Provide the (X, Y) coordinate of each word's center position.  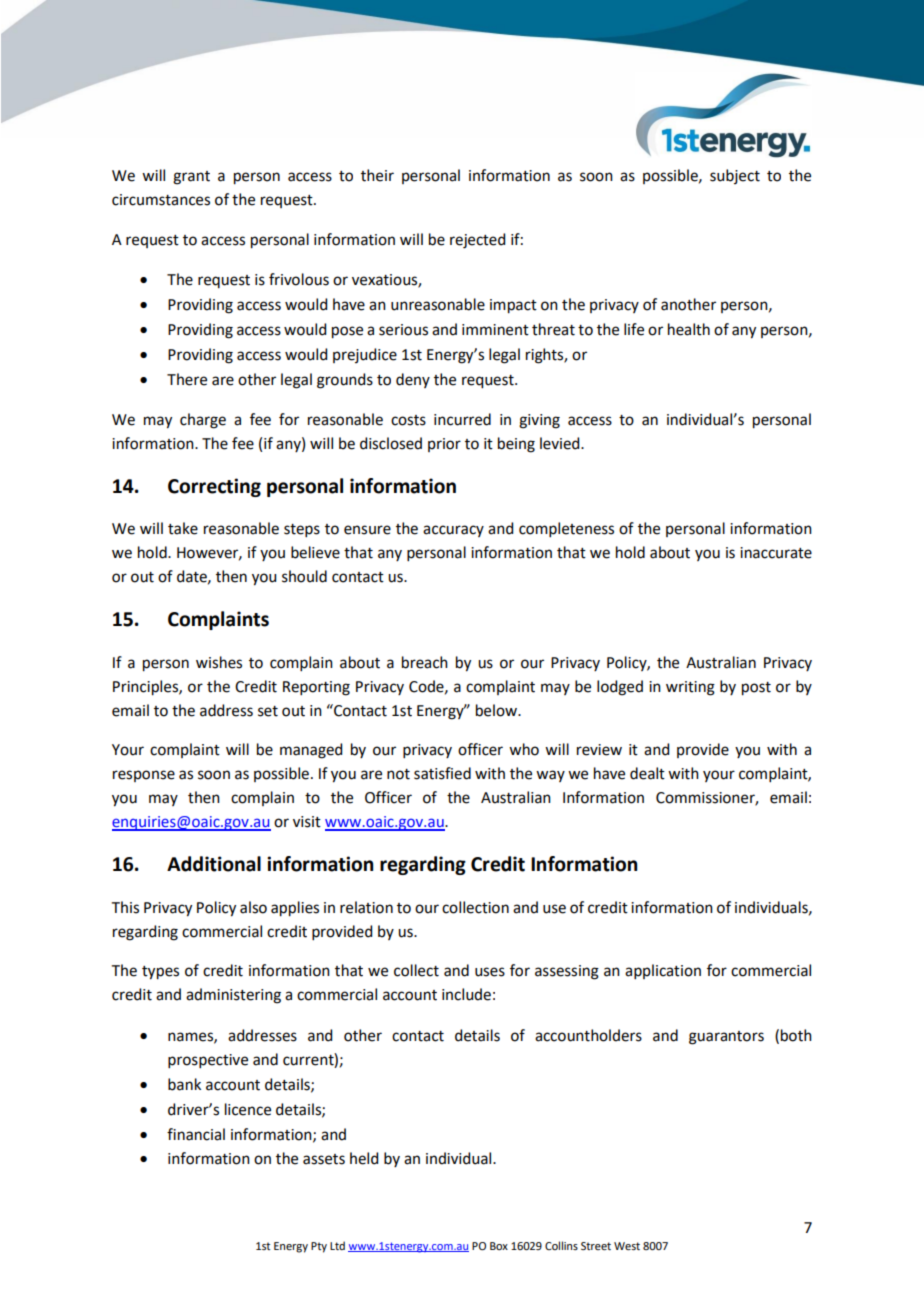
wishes (219, 662)
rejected (477, 241)
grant (191, 178)
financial (196, 1134)
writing (690, 688)
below (497, 710)
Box (499, 1246)
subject (735, 176)
